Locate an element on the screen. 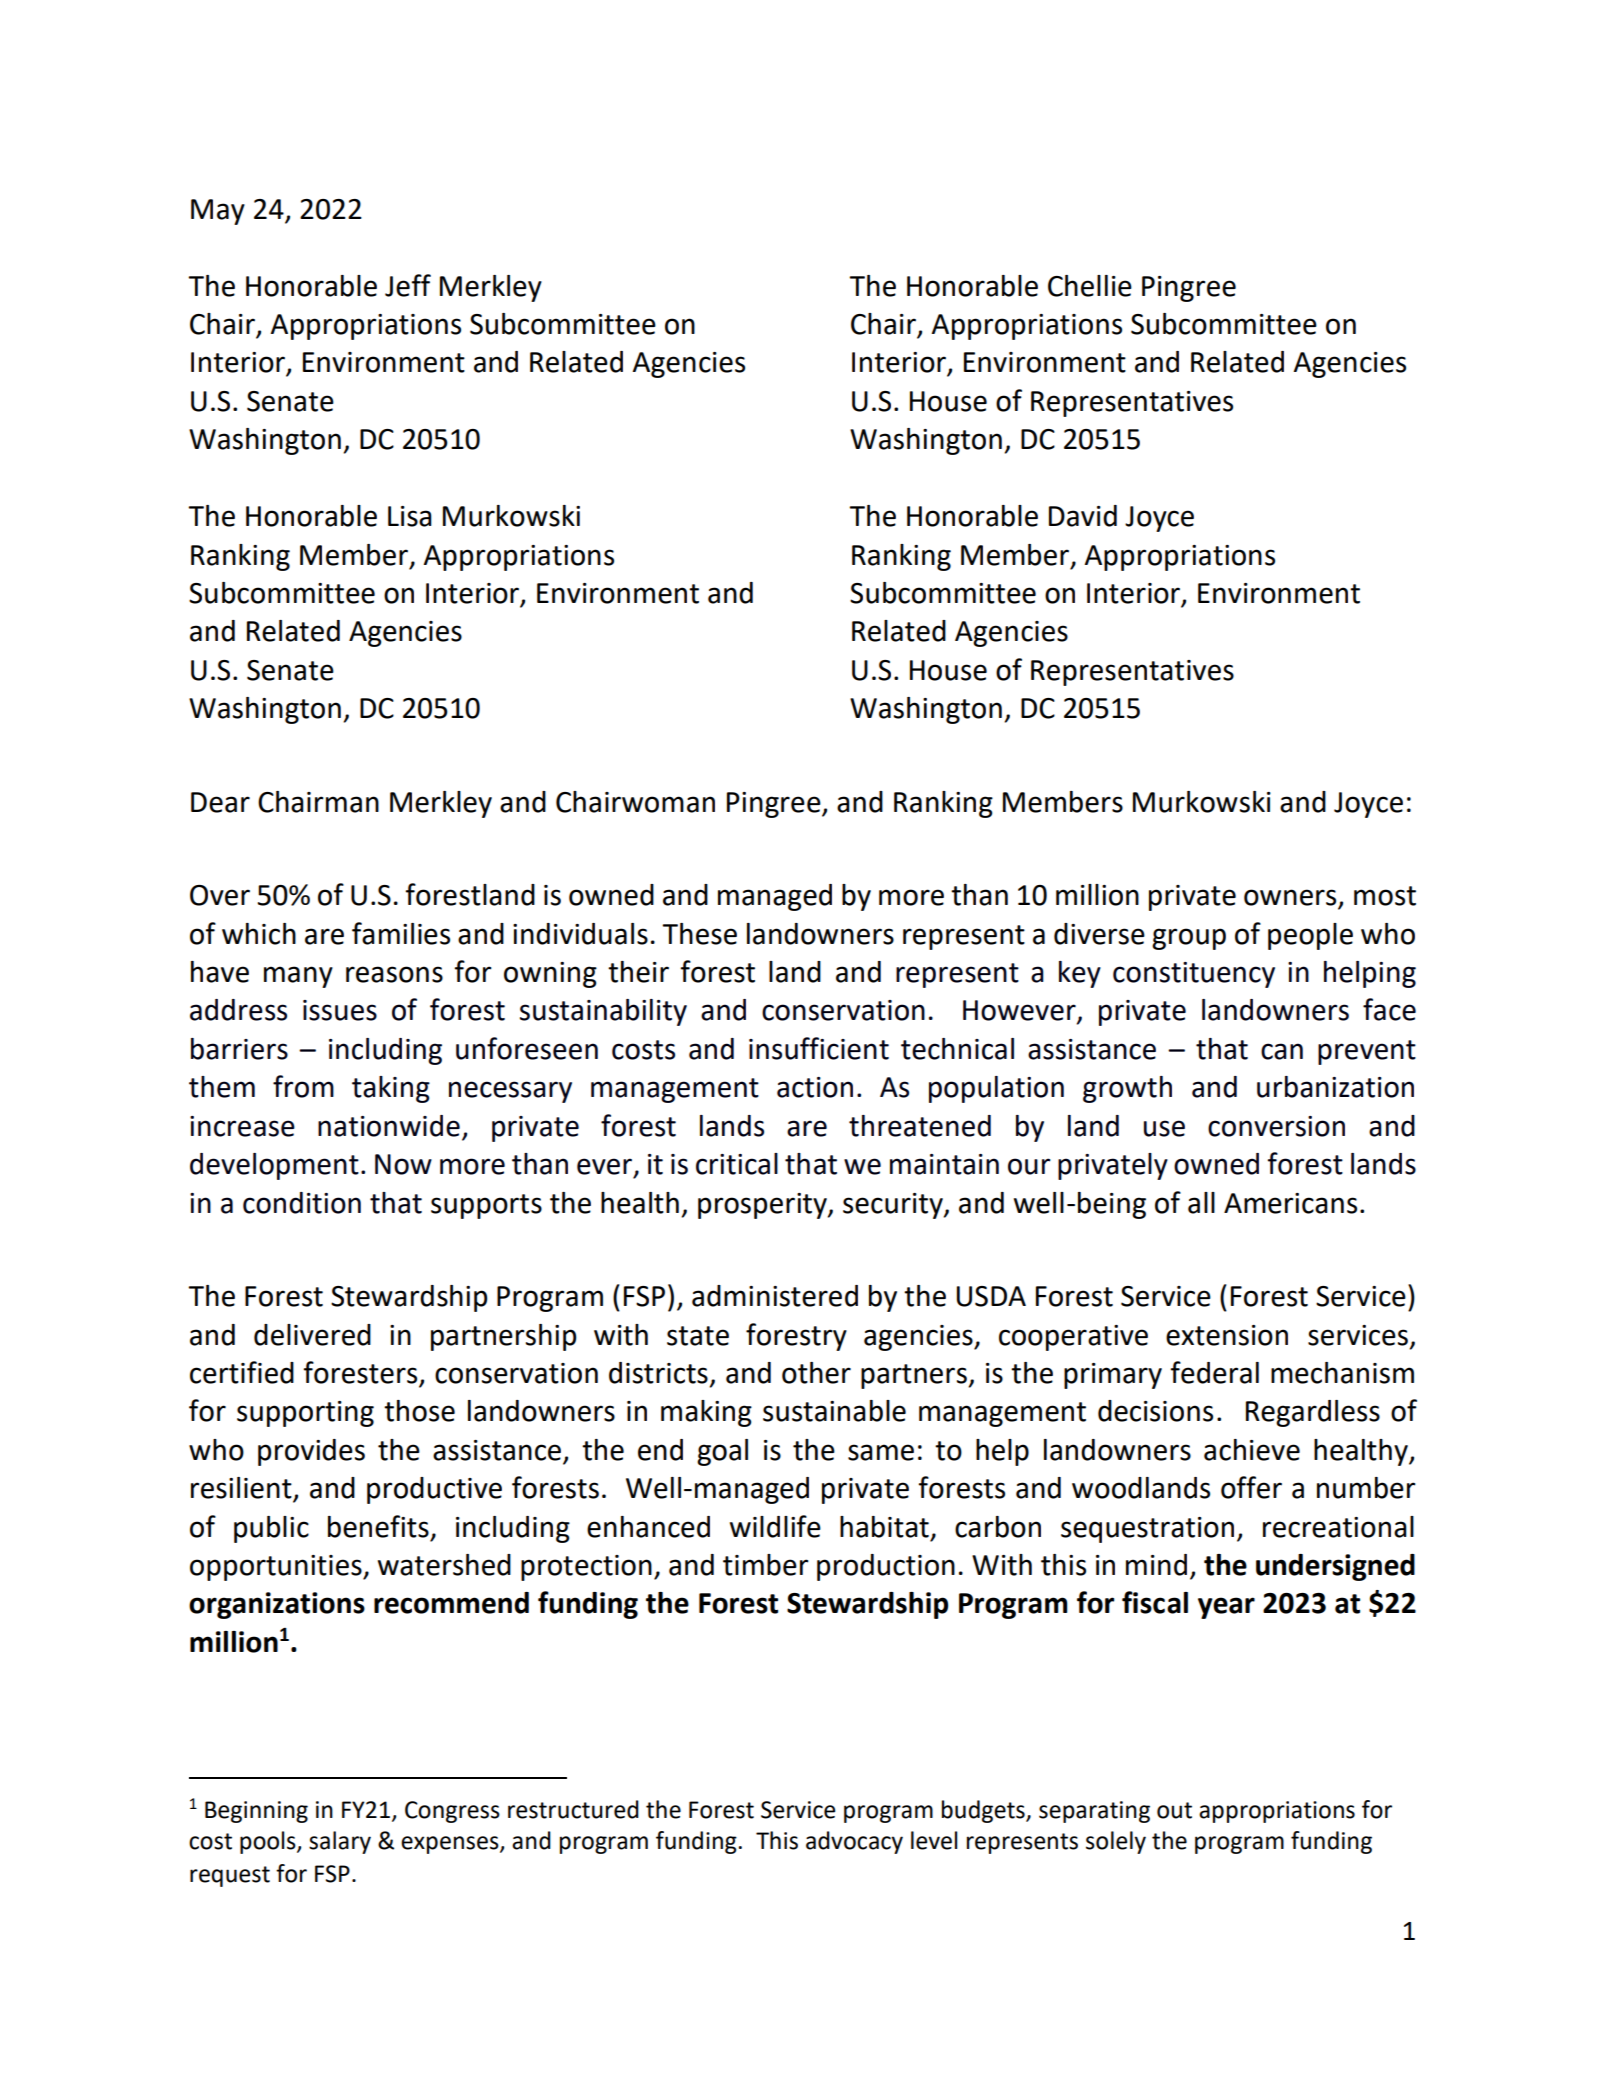 The width and height of the screenshot is (1605, 2077). insufficient is located at coordinates (819, 1048).
